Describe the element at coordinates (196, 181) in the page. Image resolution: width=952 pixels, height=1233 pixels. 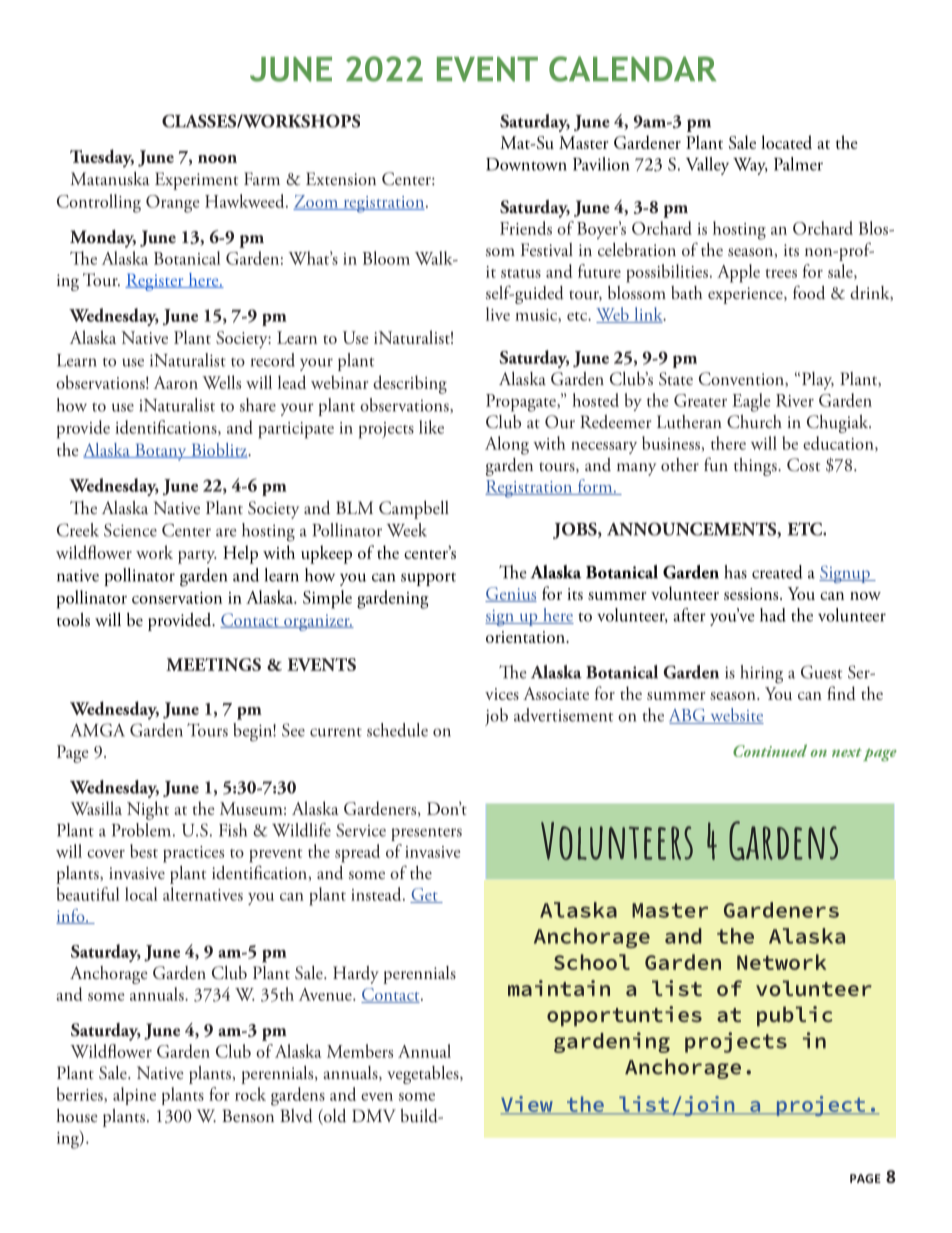
I see `Experiment` at that location.
